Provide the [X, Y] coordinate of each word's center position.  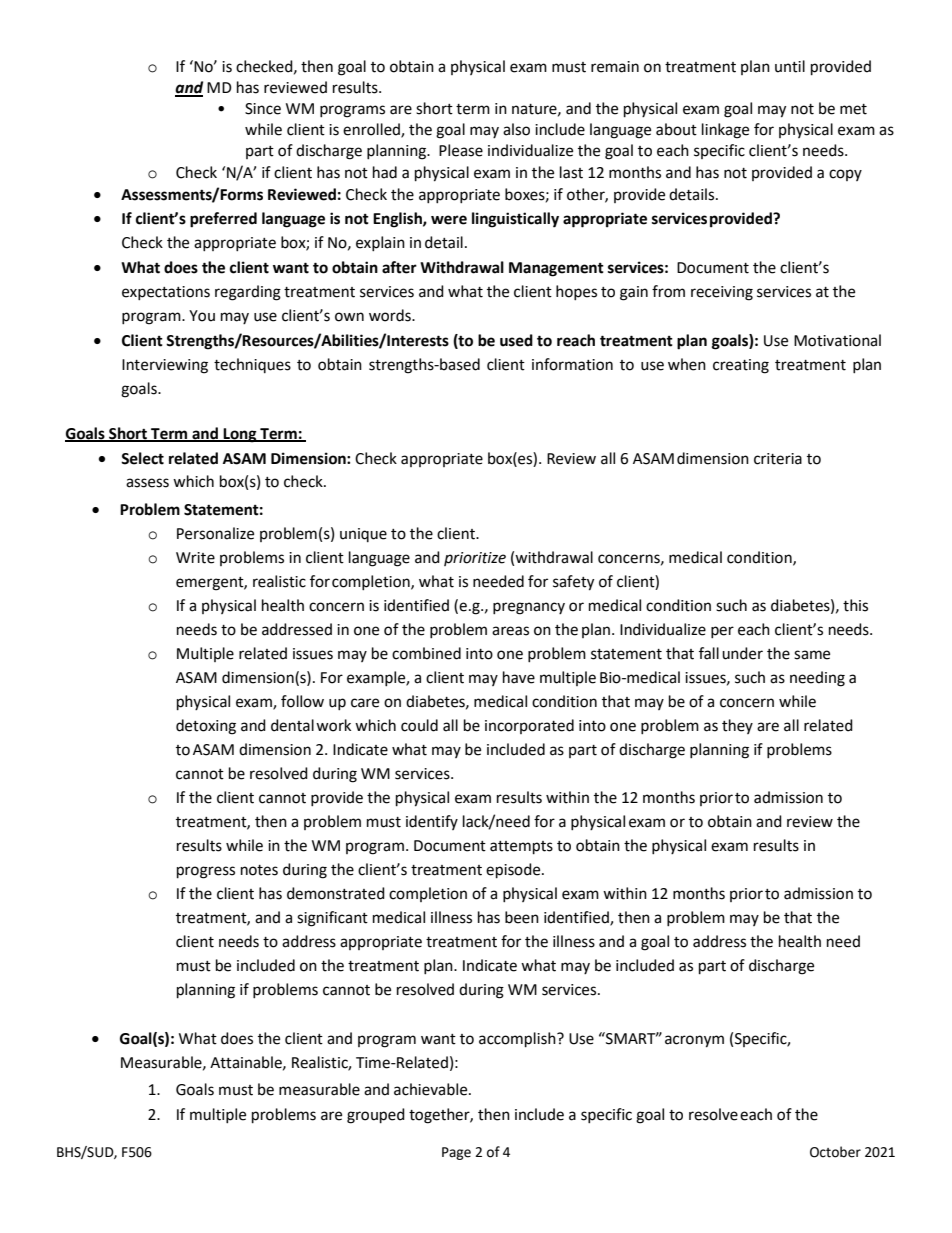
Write [195, 558]
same [812, 655]
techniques [252, 365]
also [516, 129]
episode [514, 871]
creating [741, 366]
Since [263, 109]
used [516, 340]
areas [510, 631]
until [790, 66]
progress [206, 872]
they [737, 726]
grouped [376, 1116]
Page [456, 1153]
